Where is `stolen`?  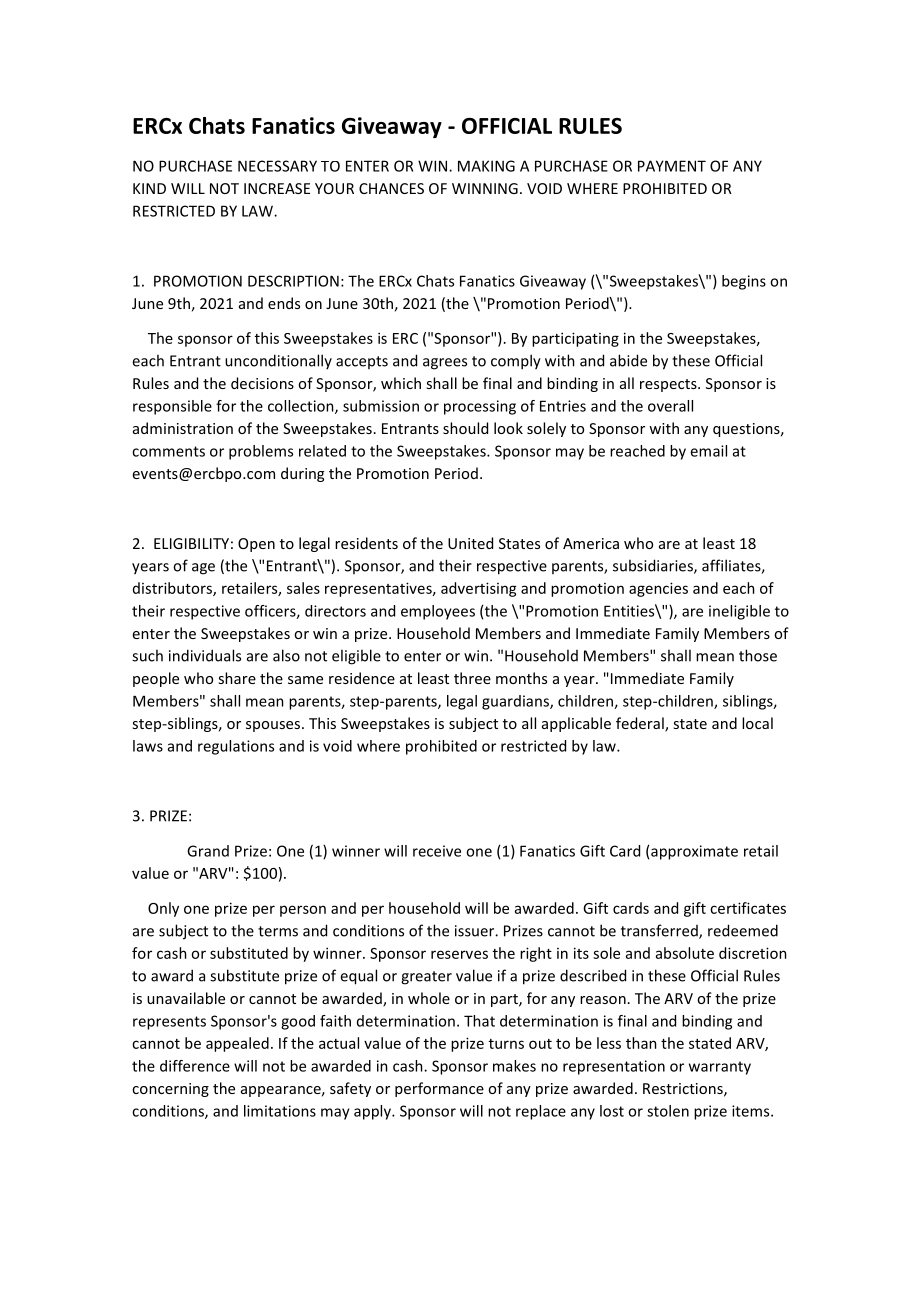 stolen is located at coordinates (668, 1111).
